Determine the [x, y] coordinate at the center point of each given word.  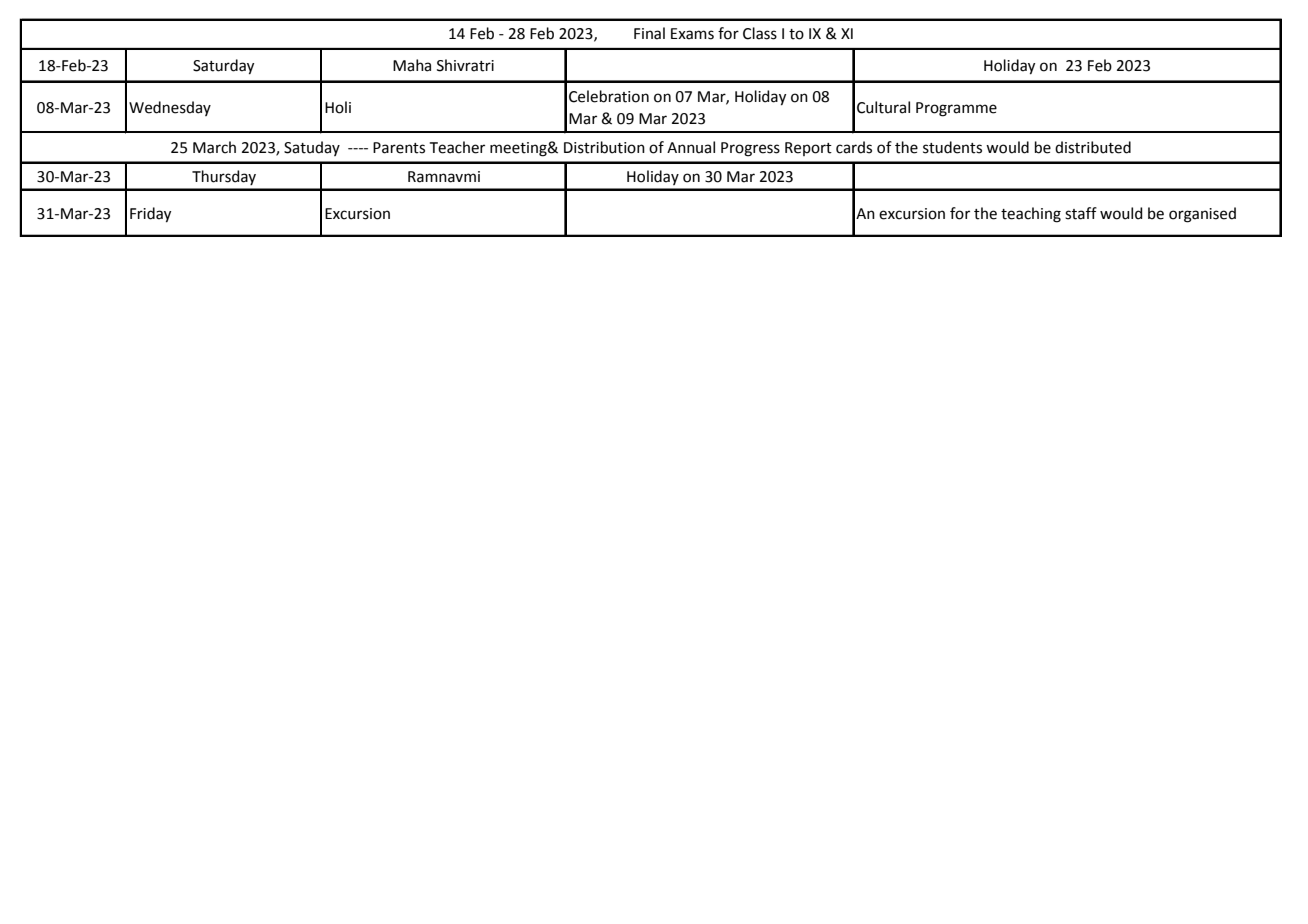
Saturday [223, 67]
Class [760, 33]
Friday [150, 215]
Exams [692, 34]
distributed [1093, 147]
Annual [691, 147]
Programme [956, 109]
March [214, 147]
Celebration [609, 96]
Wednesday [170, 108]
